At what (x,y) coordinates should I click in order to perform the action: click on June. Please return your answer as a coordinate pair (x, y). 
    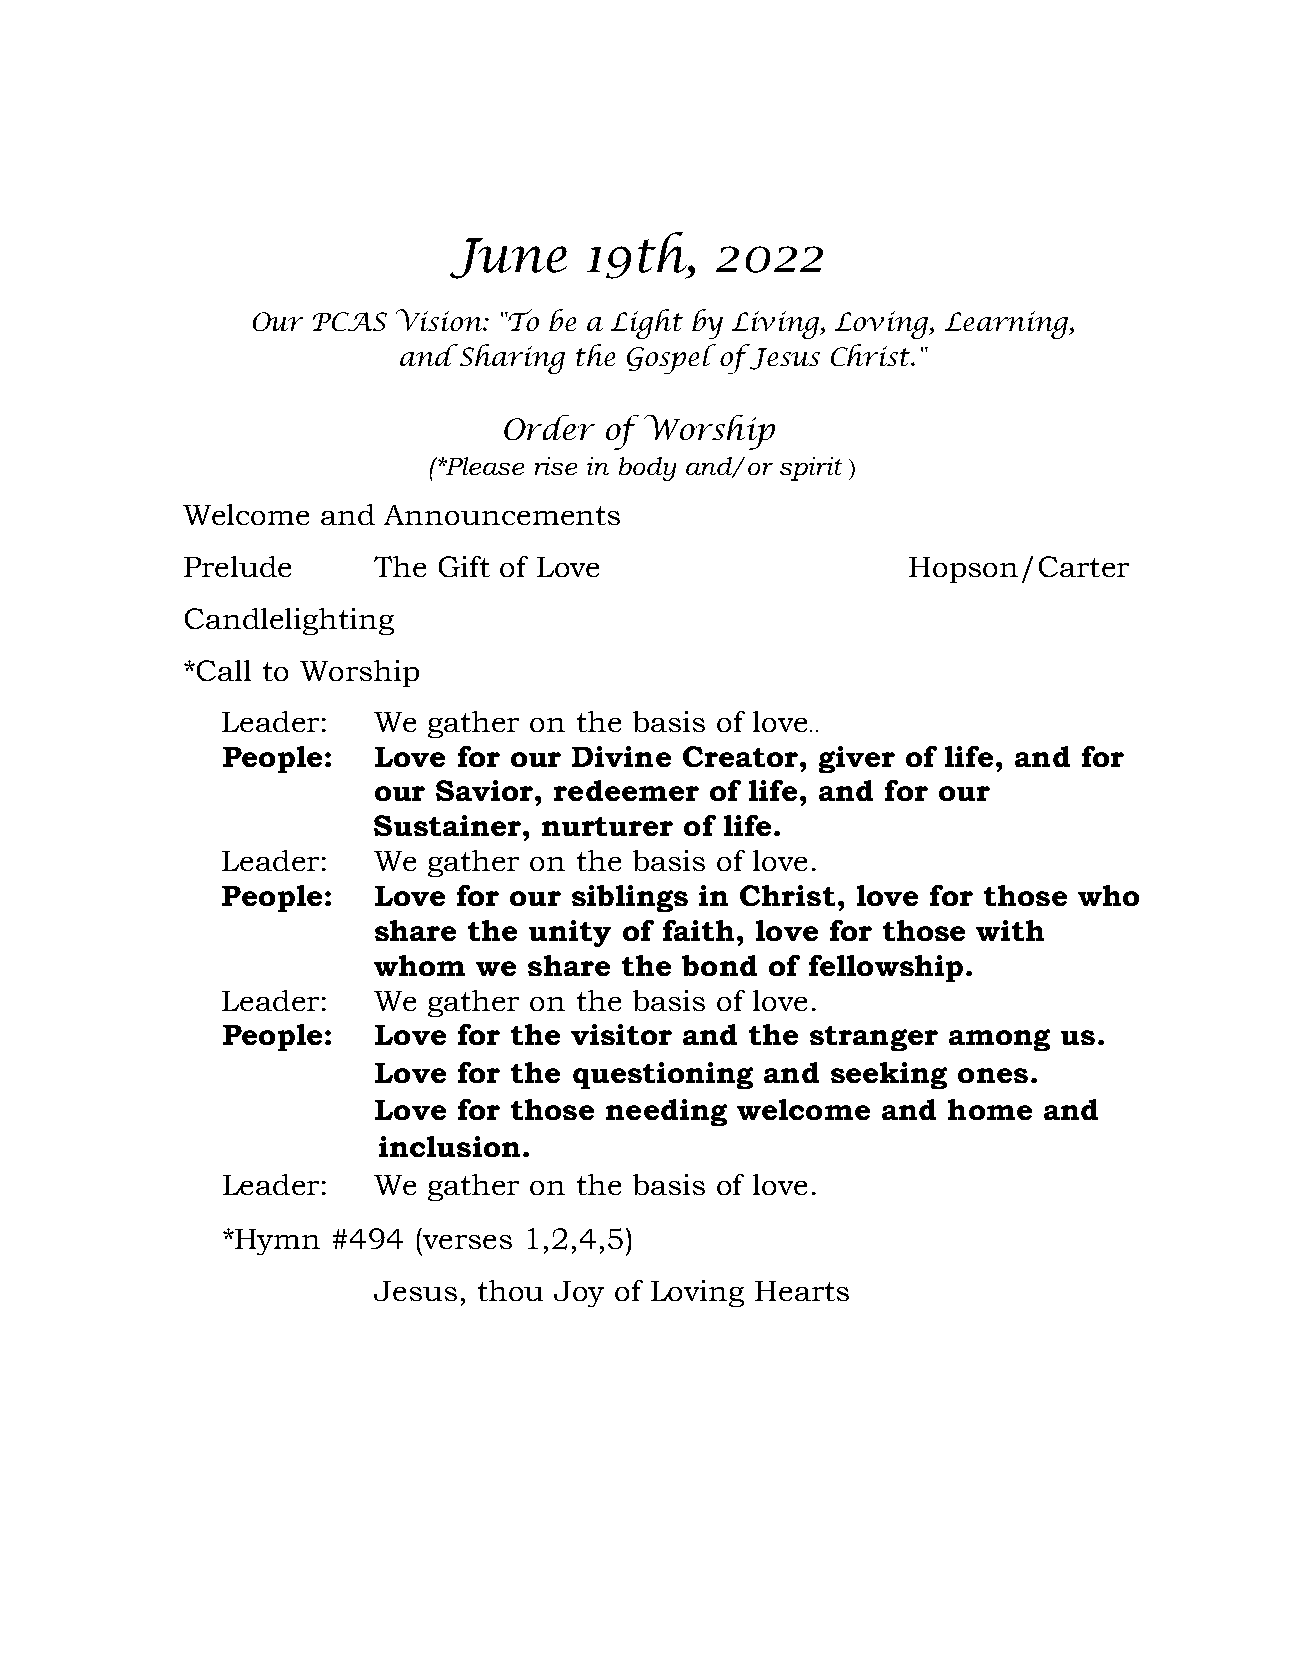
    Looking at the image, I should click on (508, 258).
